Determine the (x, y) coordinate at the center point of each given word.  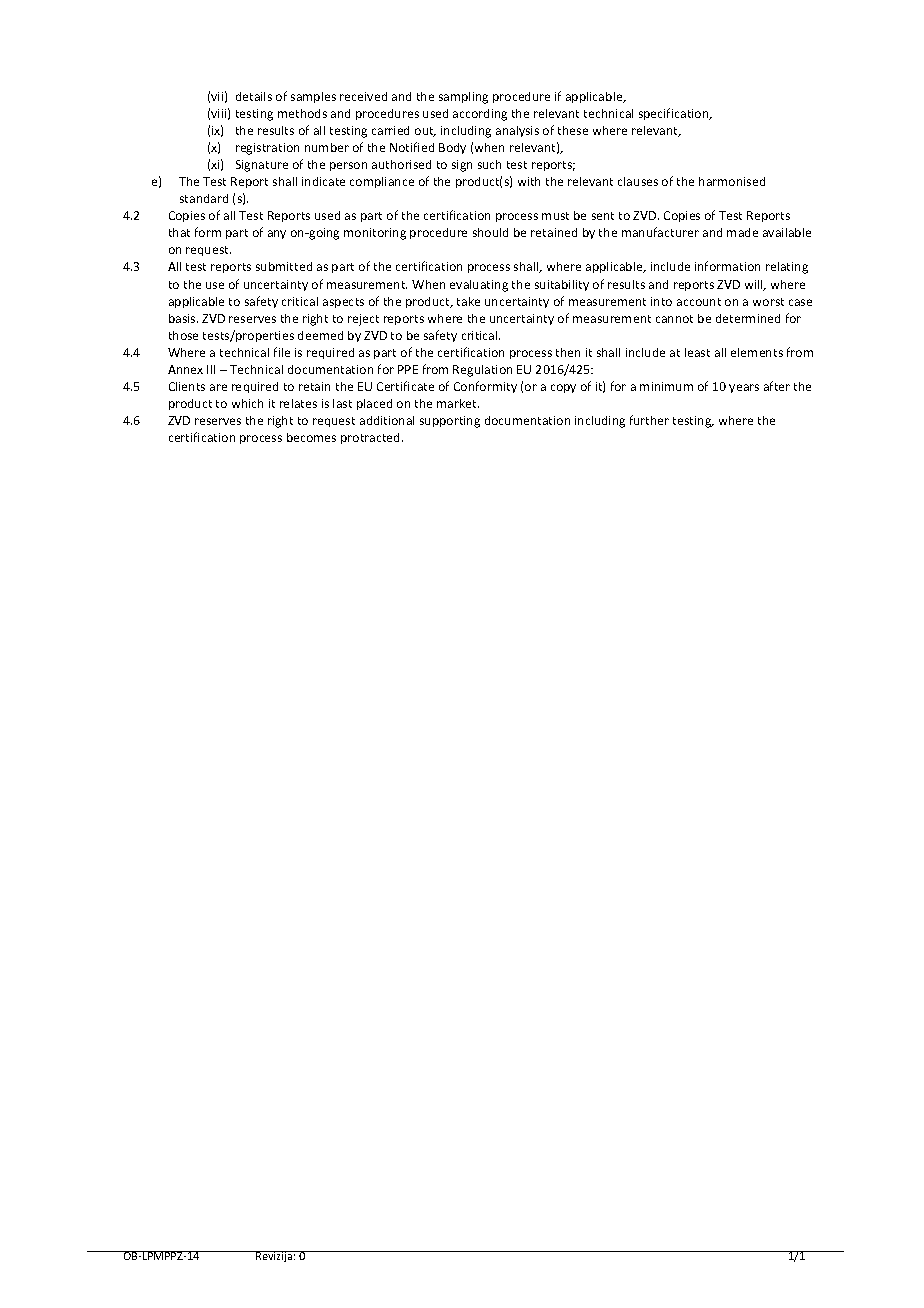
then (568, 352)
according (480, 115)
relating (787, 268)
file (282, 352)
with (529, 181)
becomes (311, 437)
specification (675, 114)
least (697, 352)
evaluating (479, 286)
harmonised (732, 181)
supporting (450, 422)
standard (204, 198)
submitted (284, 266)
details (254, 96)
